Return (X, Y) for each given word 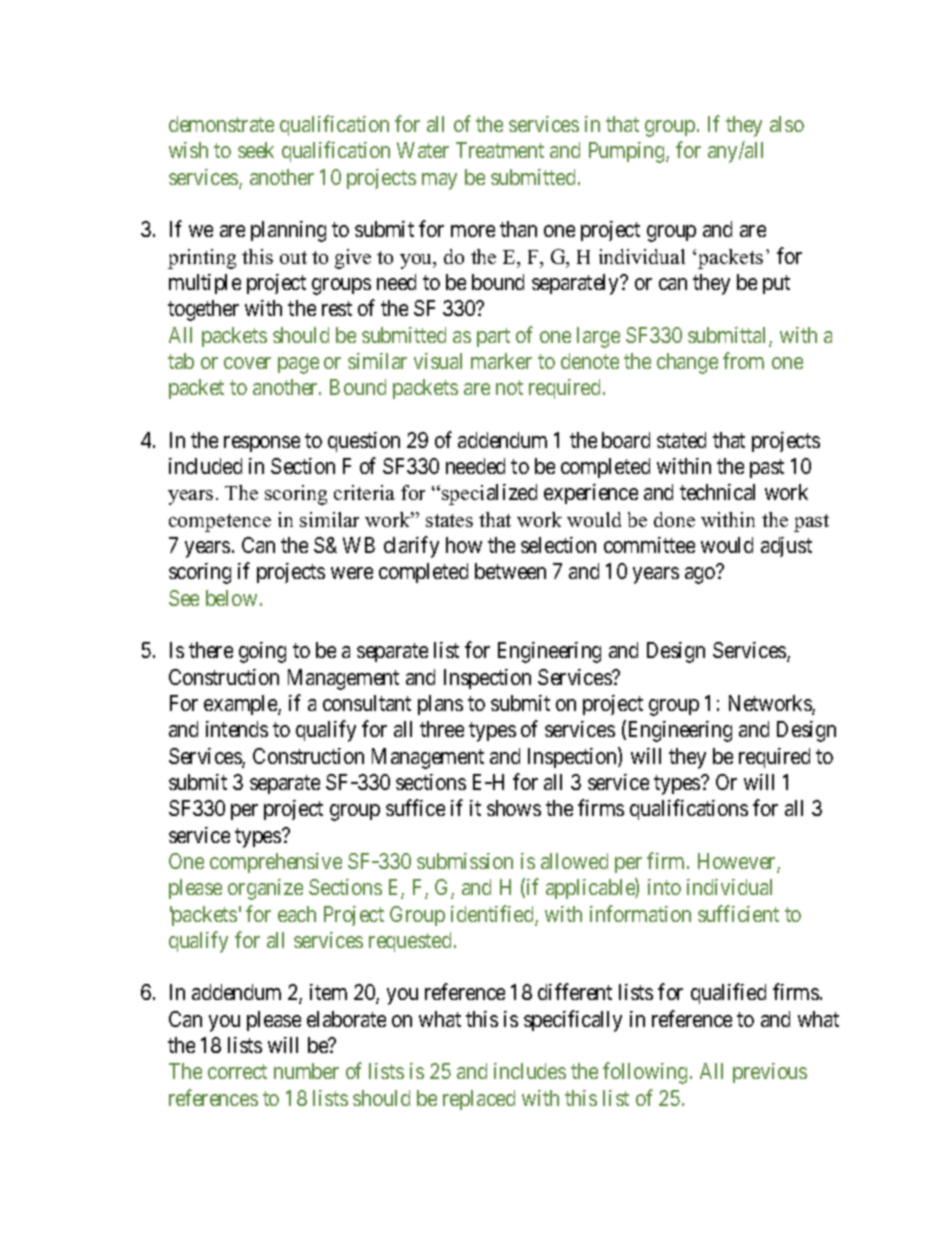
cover (247, 363)
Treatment (500, 150)
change (687, 363)
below (231, 598)
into (664, 887)
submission (465, 861)
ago (700, 575)
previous (770, 1073)
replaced (479, 1100)
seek (256, 150)
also (787, 124)
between (510, 571)
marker (501, 361)
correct (237, 1072)
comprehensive (276, 863)
